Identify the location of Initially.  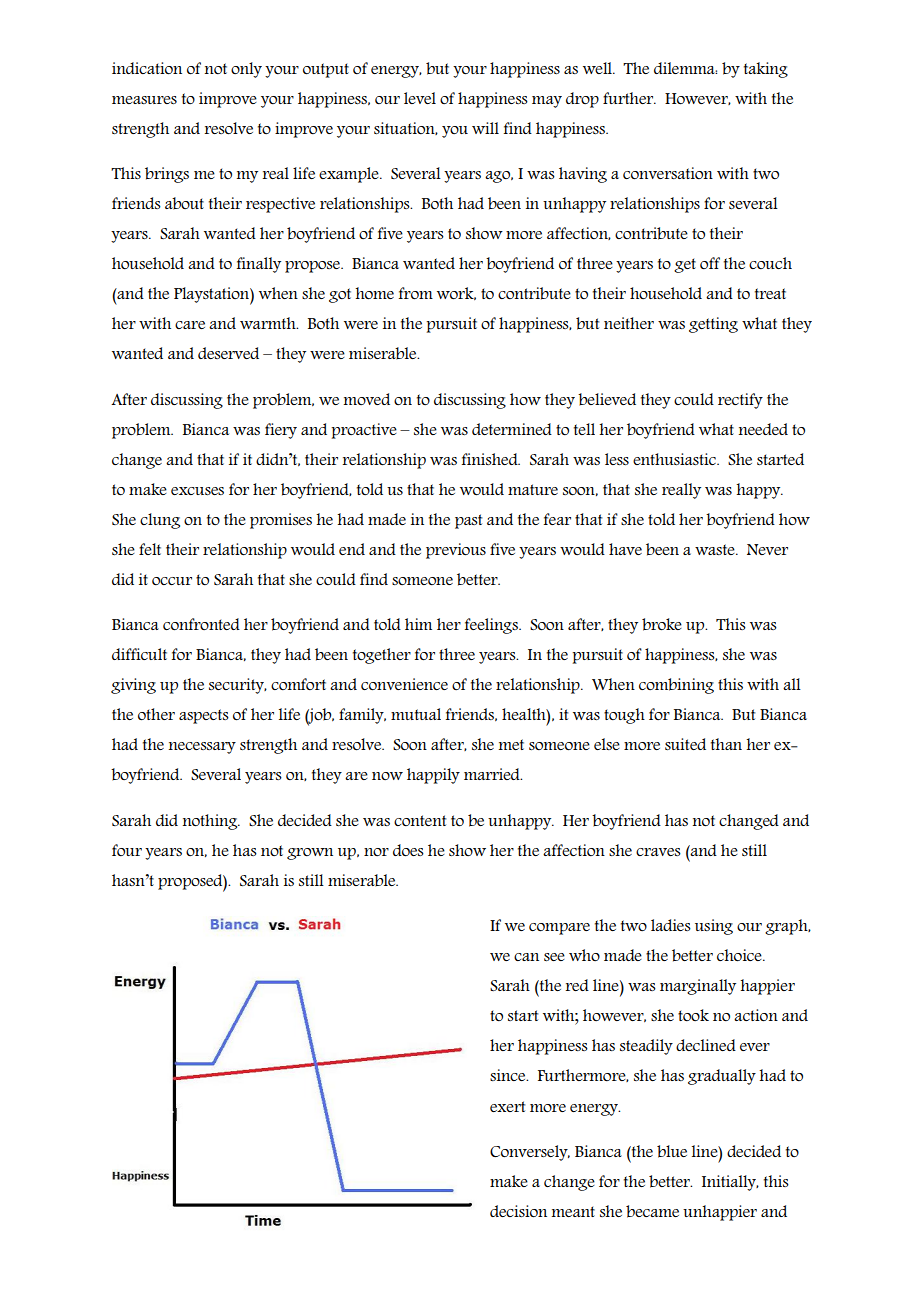
(730, 1183).
